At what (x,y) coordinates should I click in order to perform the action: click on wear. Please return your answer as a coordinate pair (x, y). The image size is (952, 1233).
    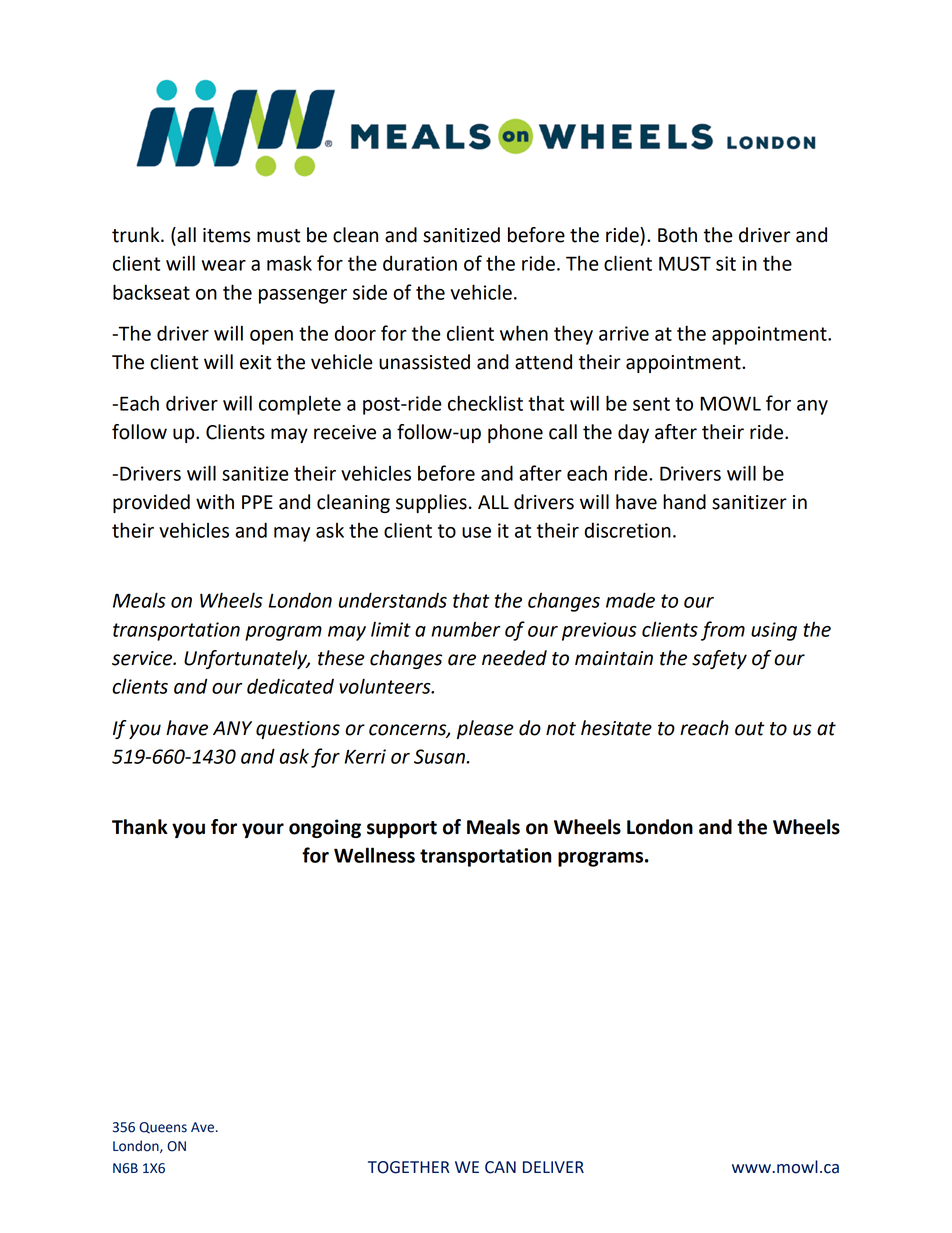
    Looking at the image, I should click on (224, 265).
